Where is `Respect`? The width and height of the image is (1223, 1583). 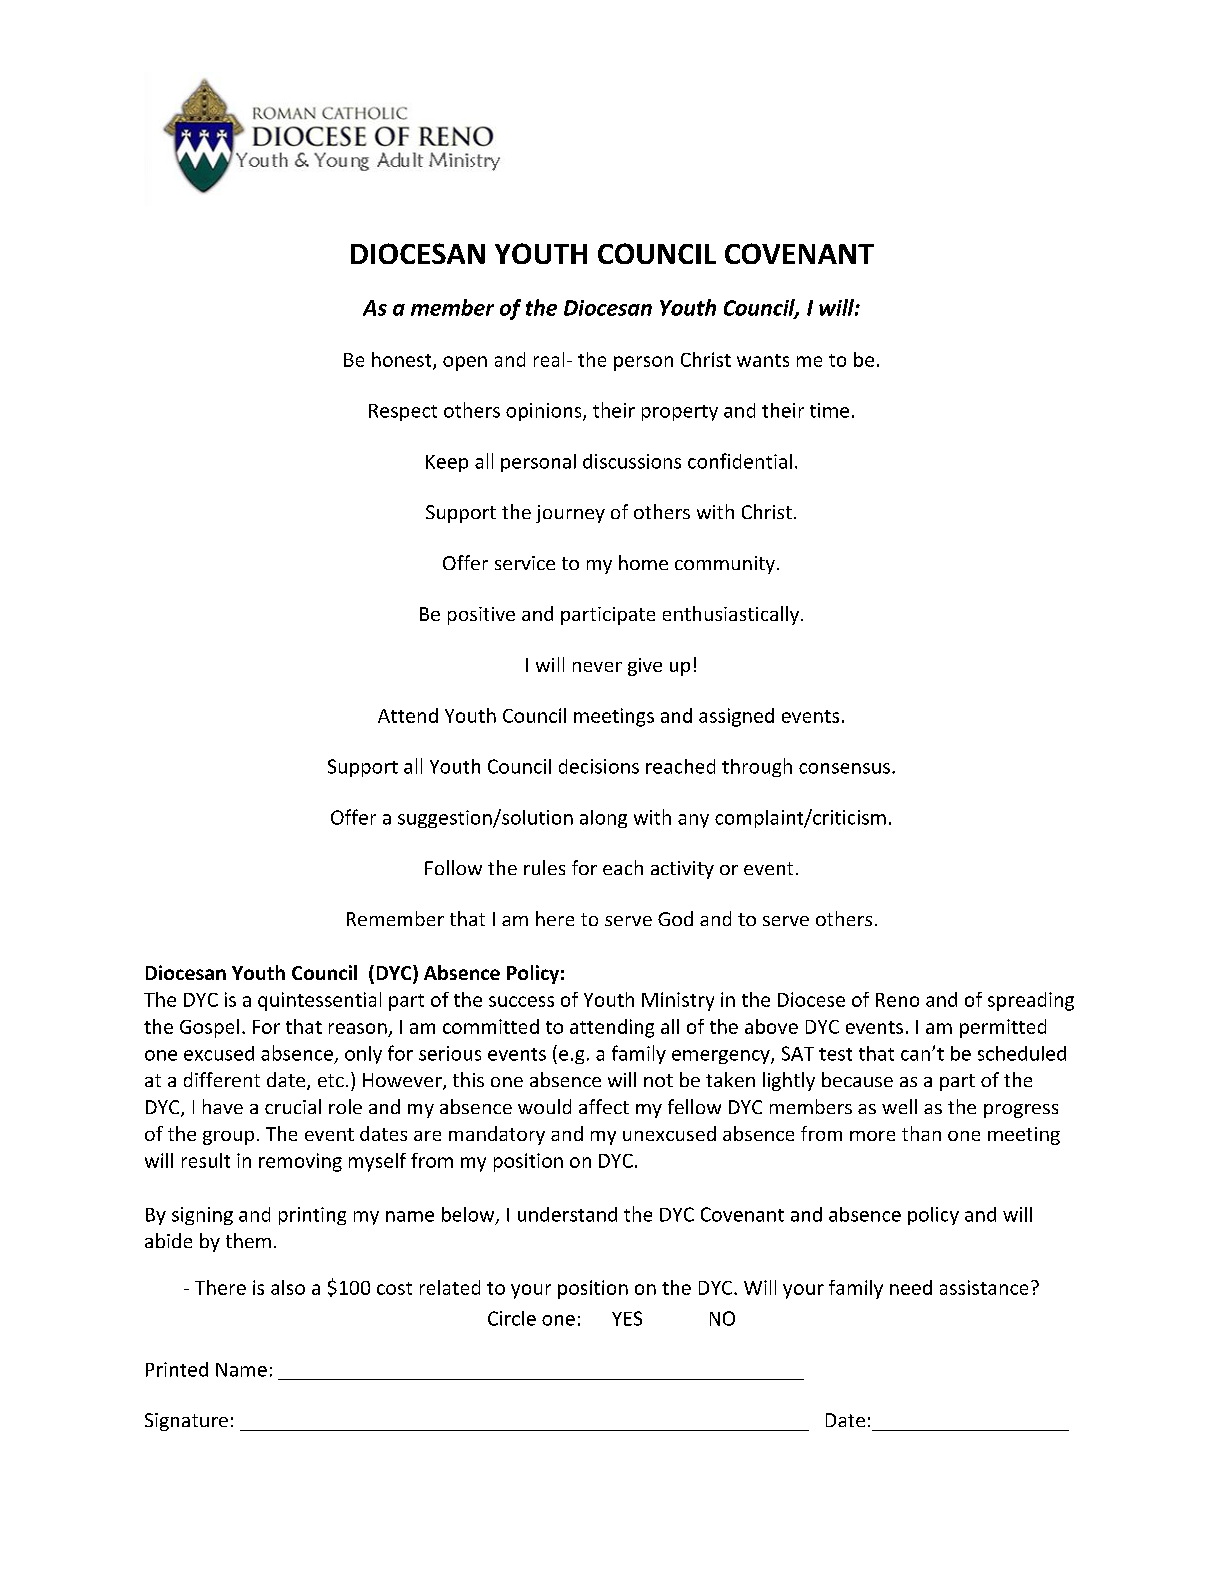
Respect is located at coordinates (403, 412).
